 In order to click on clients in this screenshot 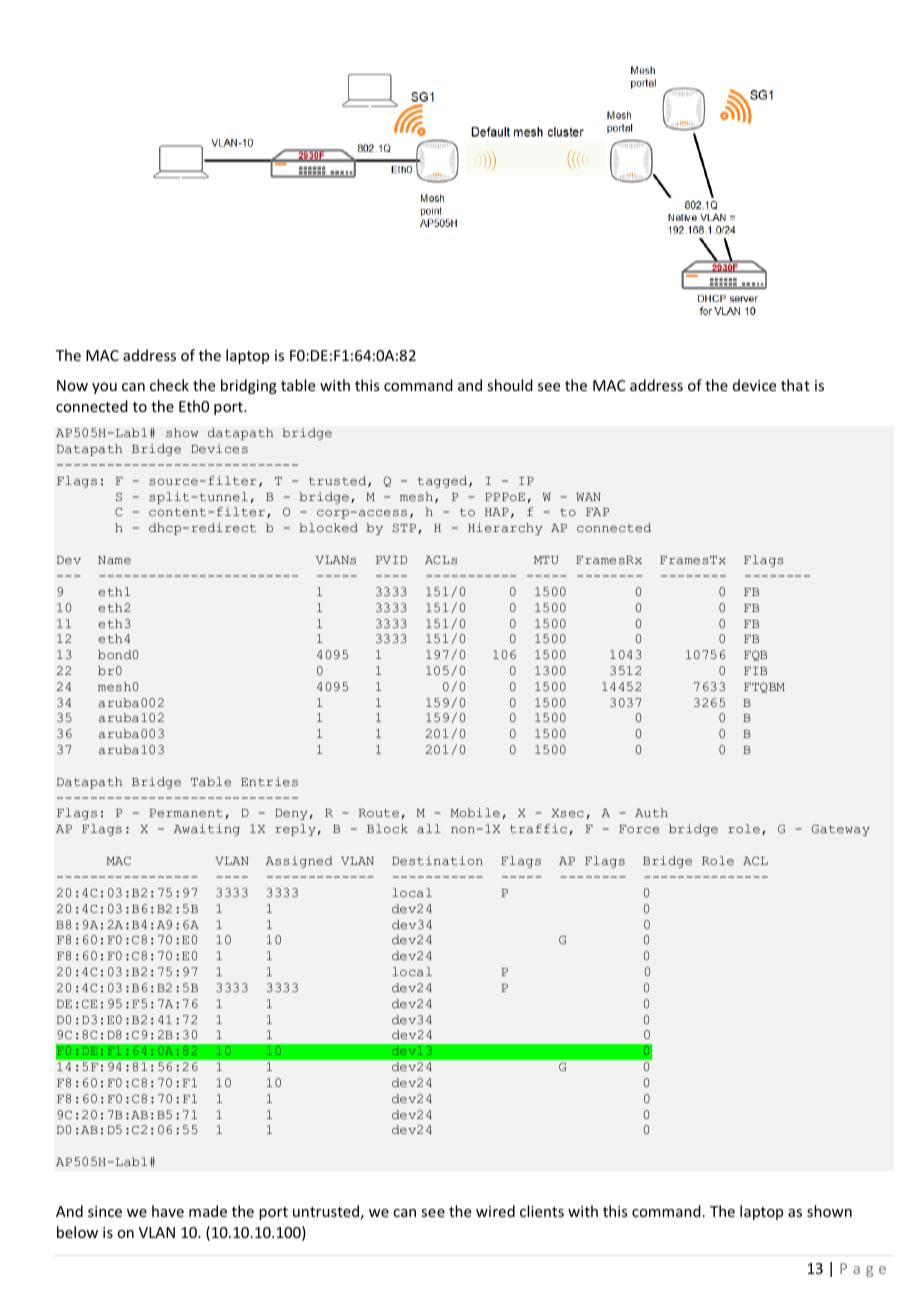, I will do `click(542, 1211)`.
